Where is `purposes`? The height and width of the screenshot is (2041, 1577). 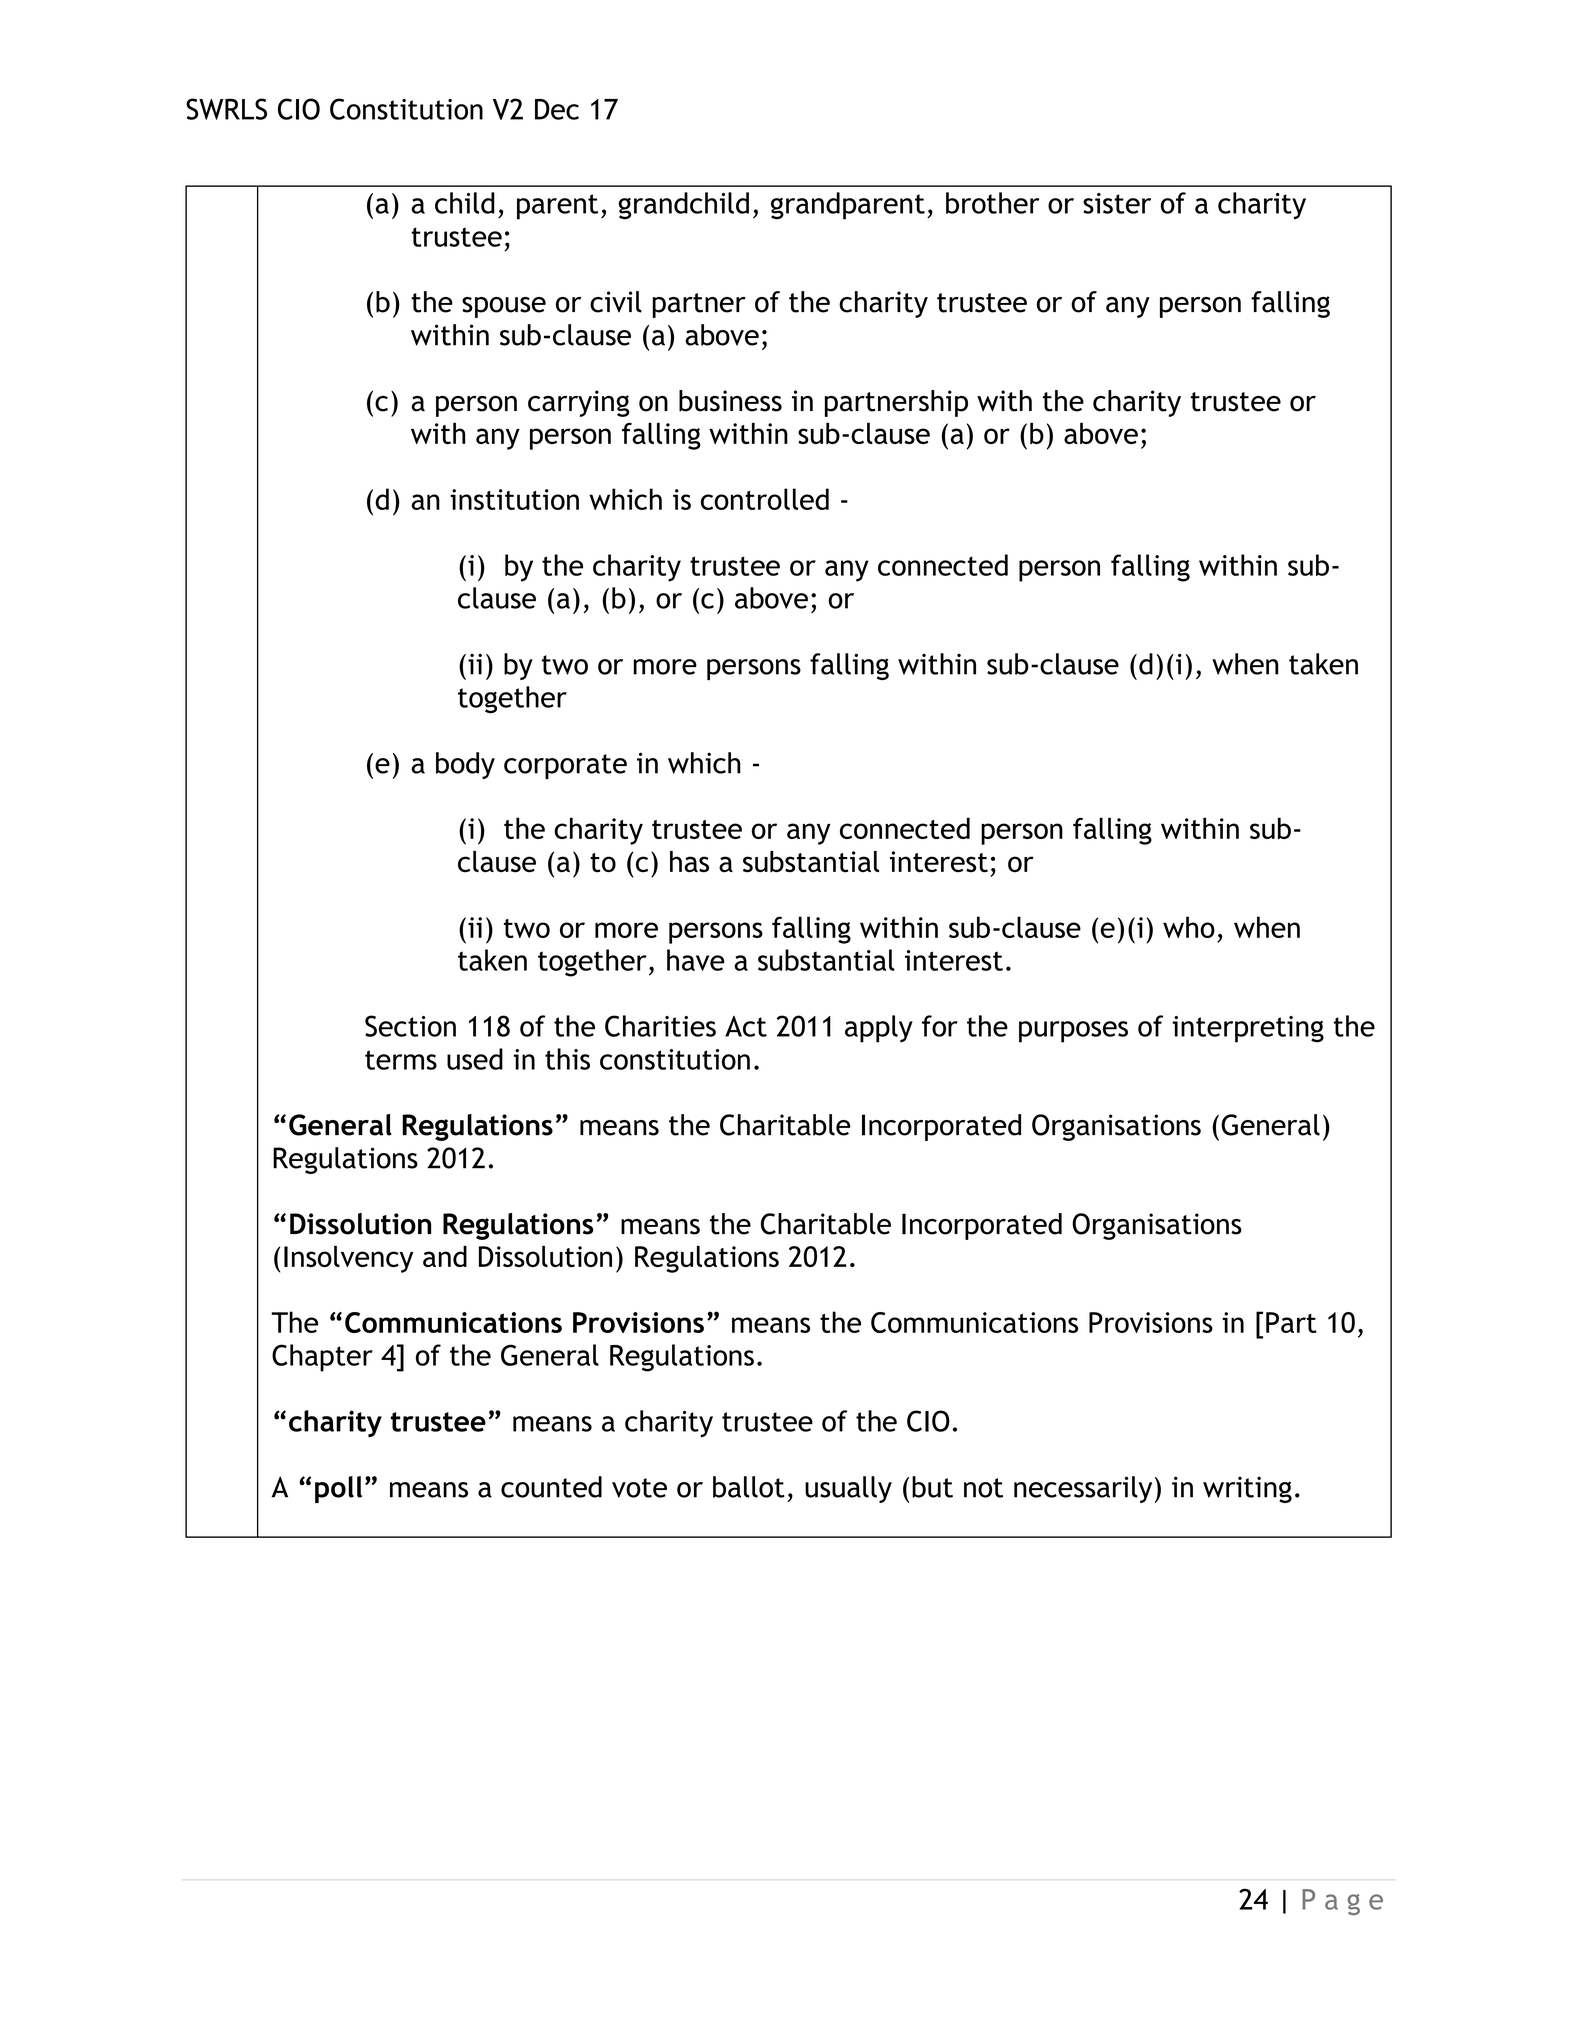
purposes is located at coordinates (1073, 1032).
